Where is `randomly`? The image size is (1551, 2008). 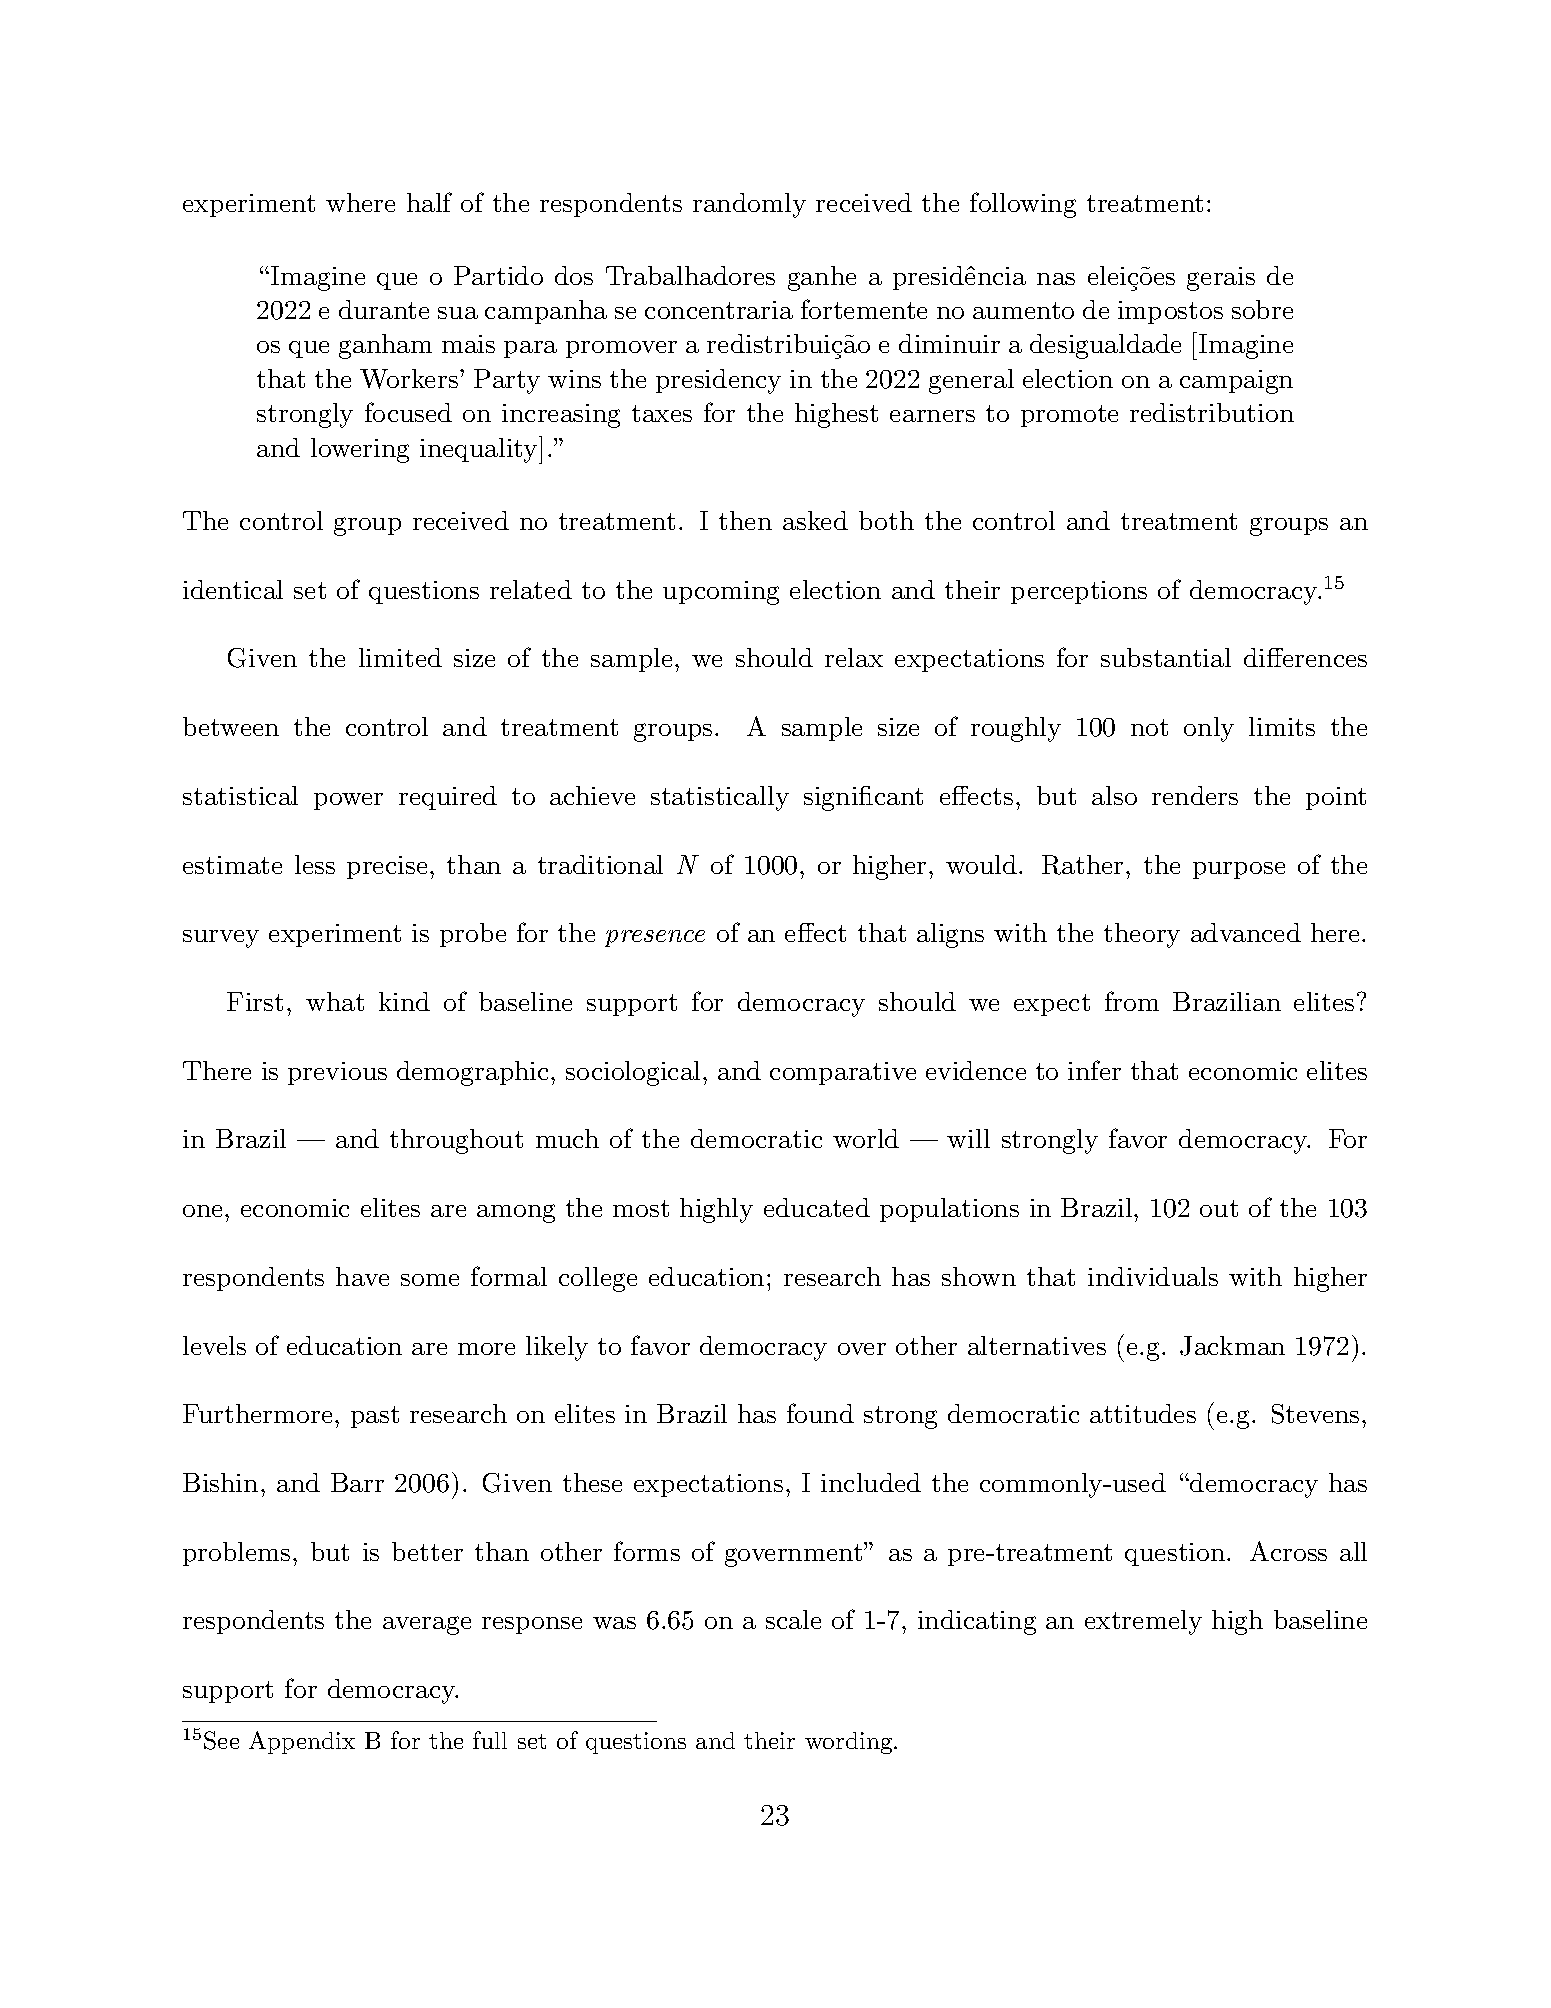
randomly is located at coordinates (749, 205).
